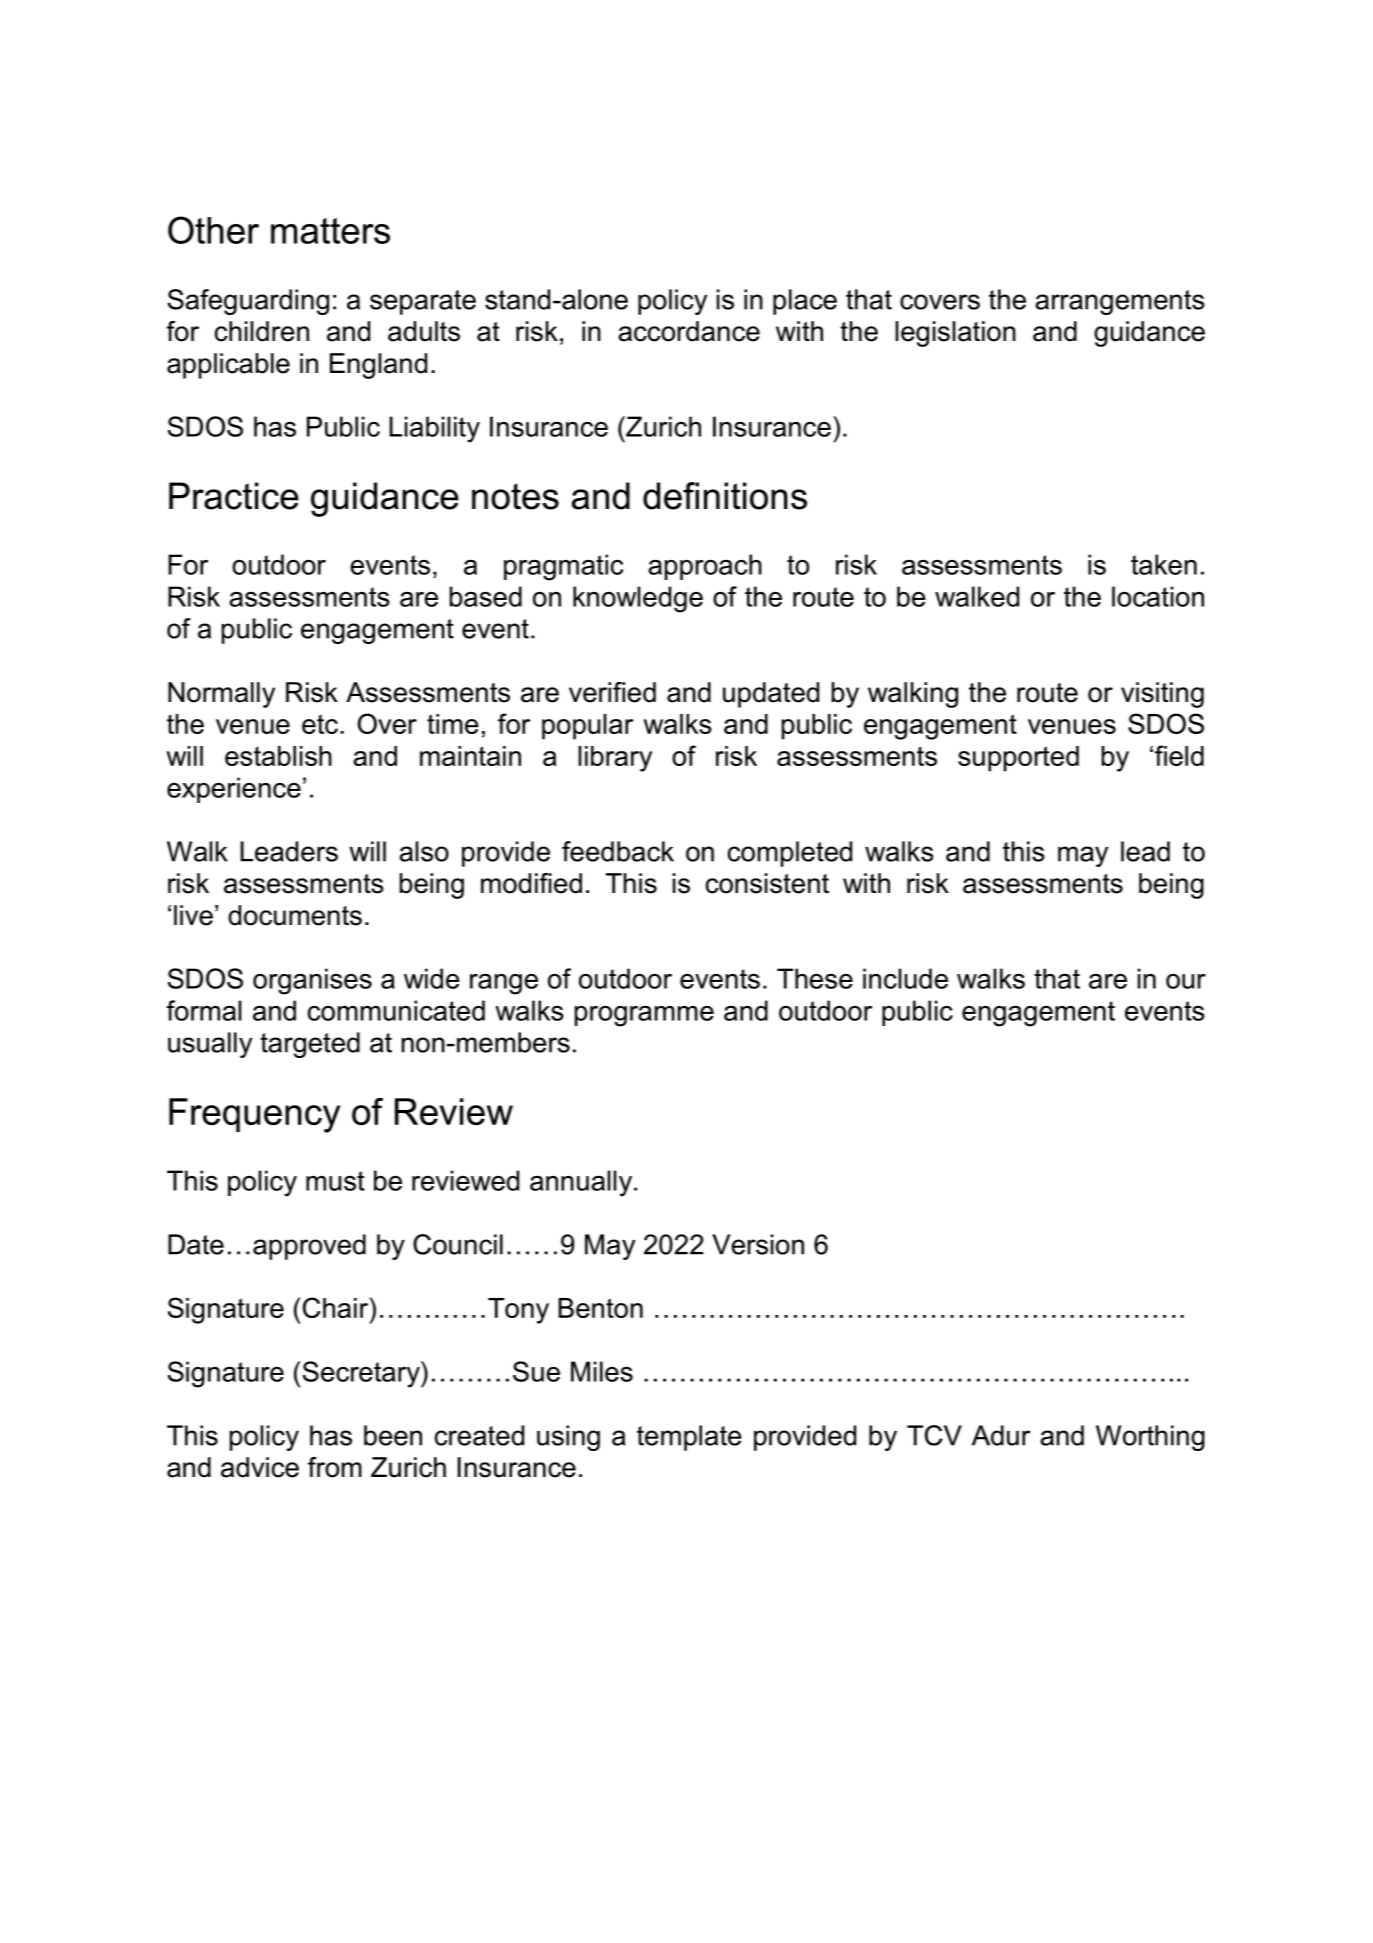 Image resolution: width=1373 pixels, height=1943 pixels. I want to click on documents, so click(295, 915).
